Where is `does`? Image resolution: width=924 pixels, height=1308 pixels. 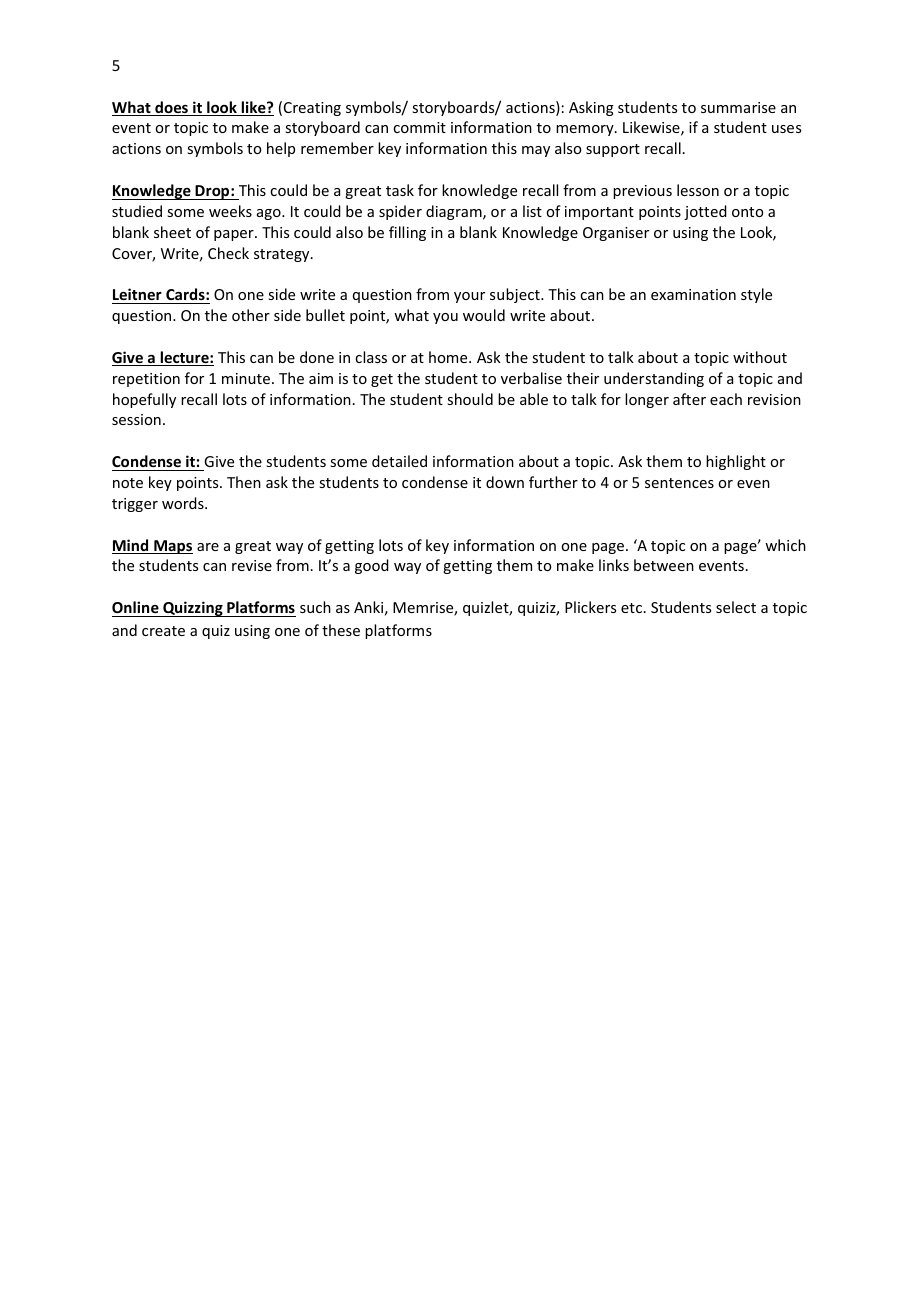 does is located at coordinates (171, 108).
